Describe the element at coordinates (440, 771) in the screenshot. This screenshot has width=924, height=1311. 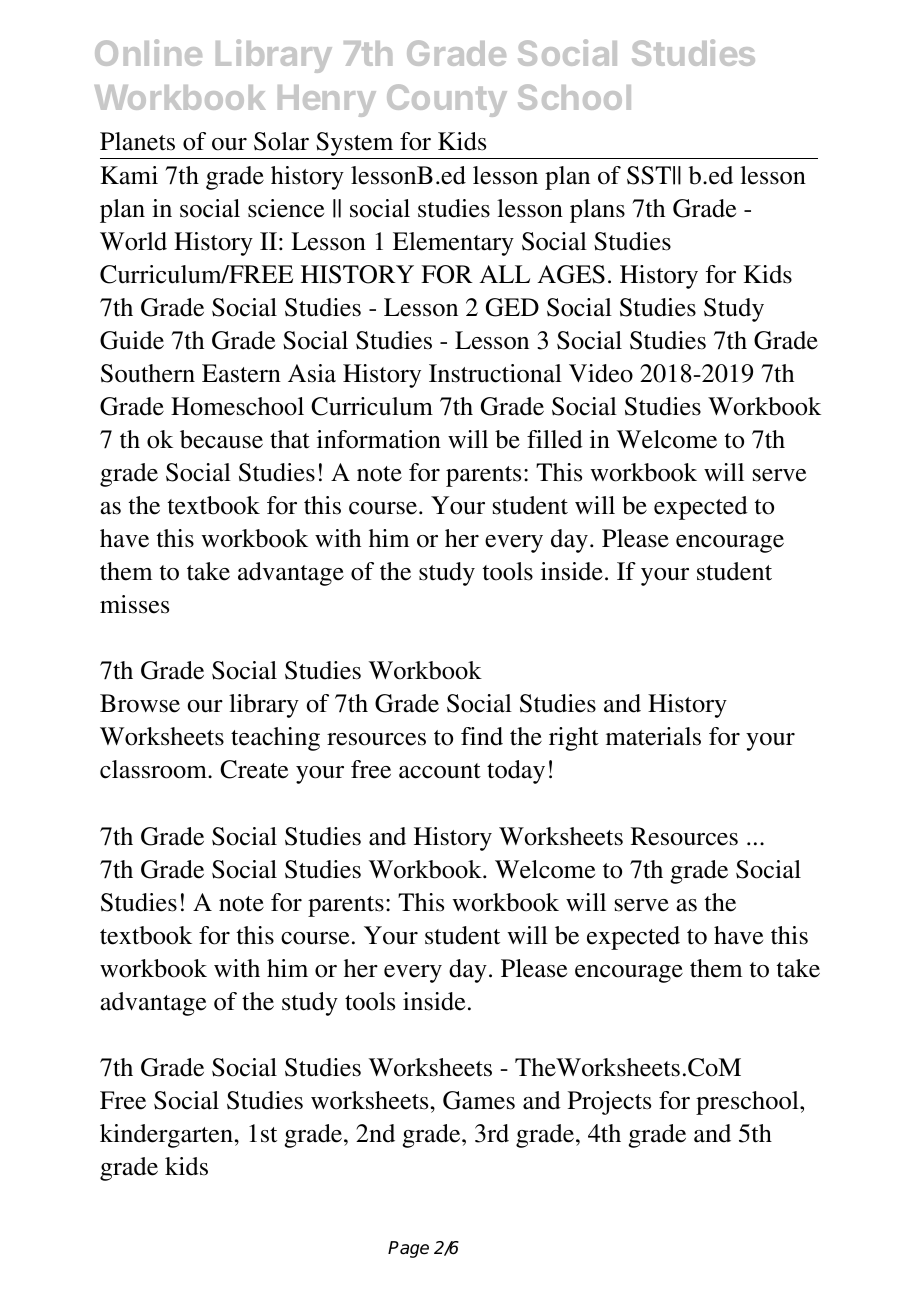
I see `account` at that location.
